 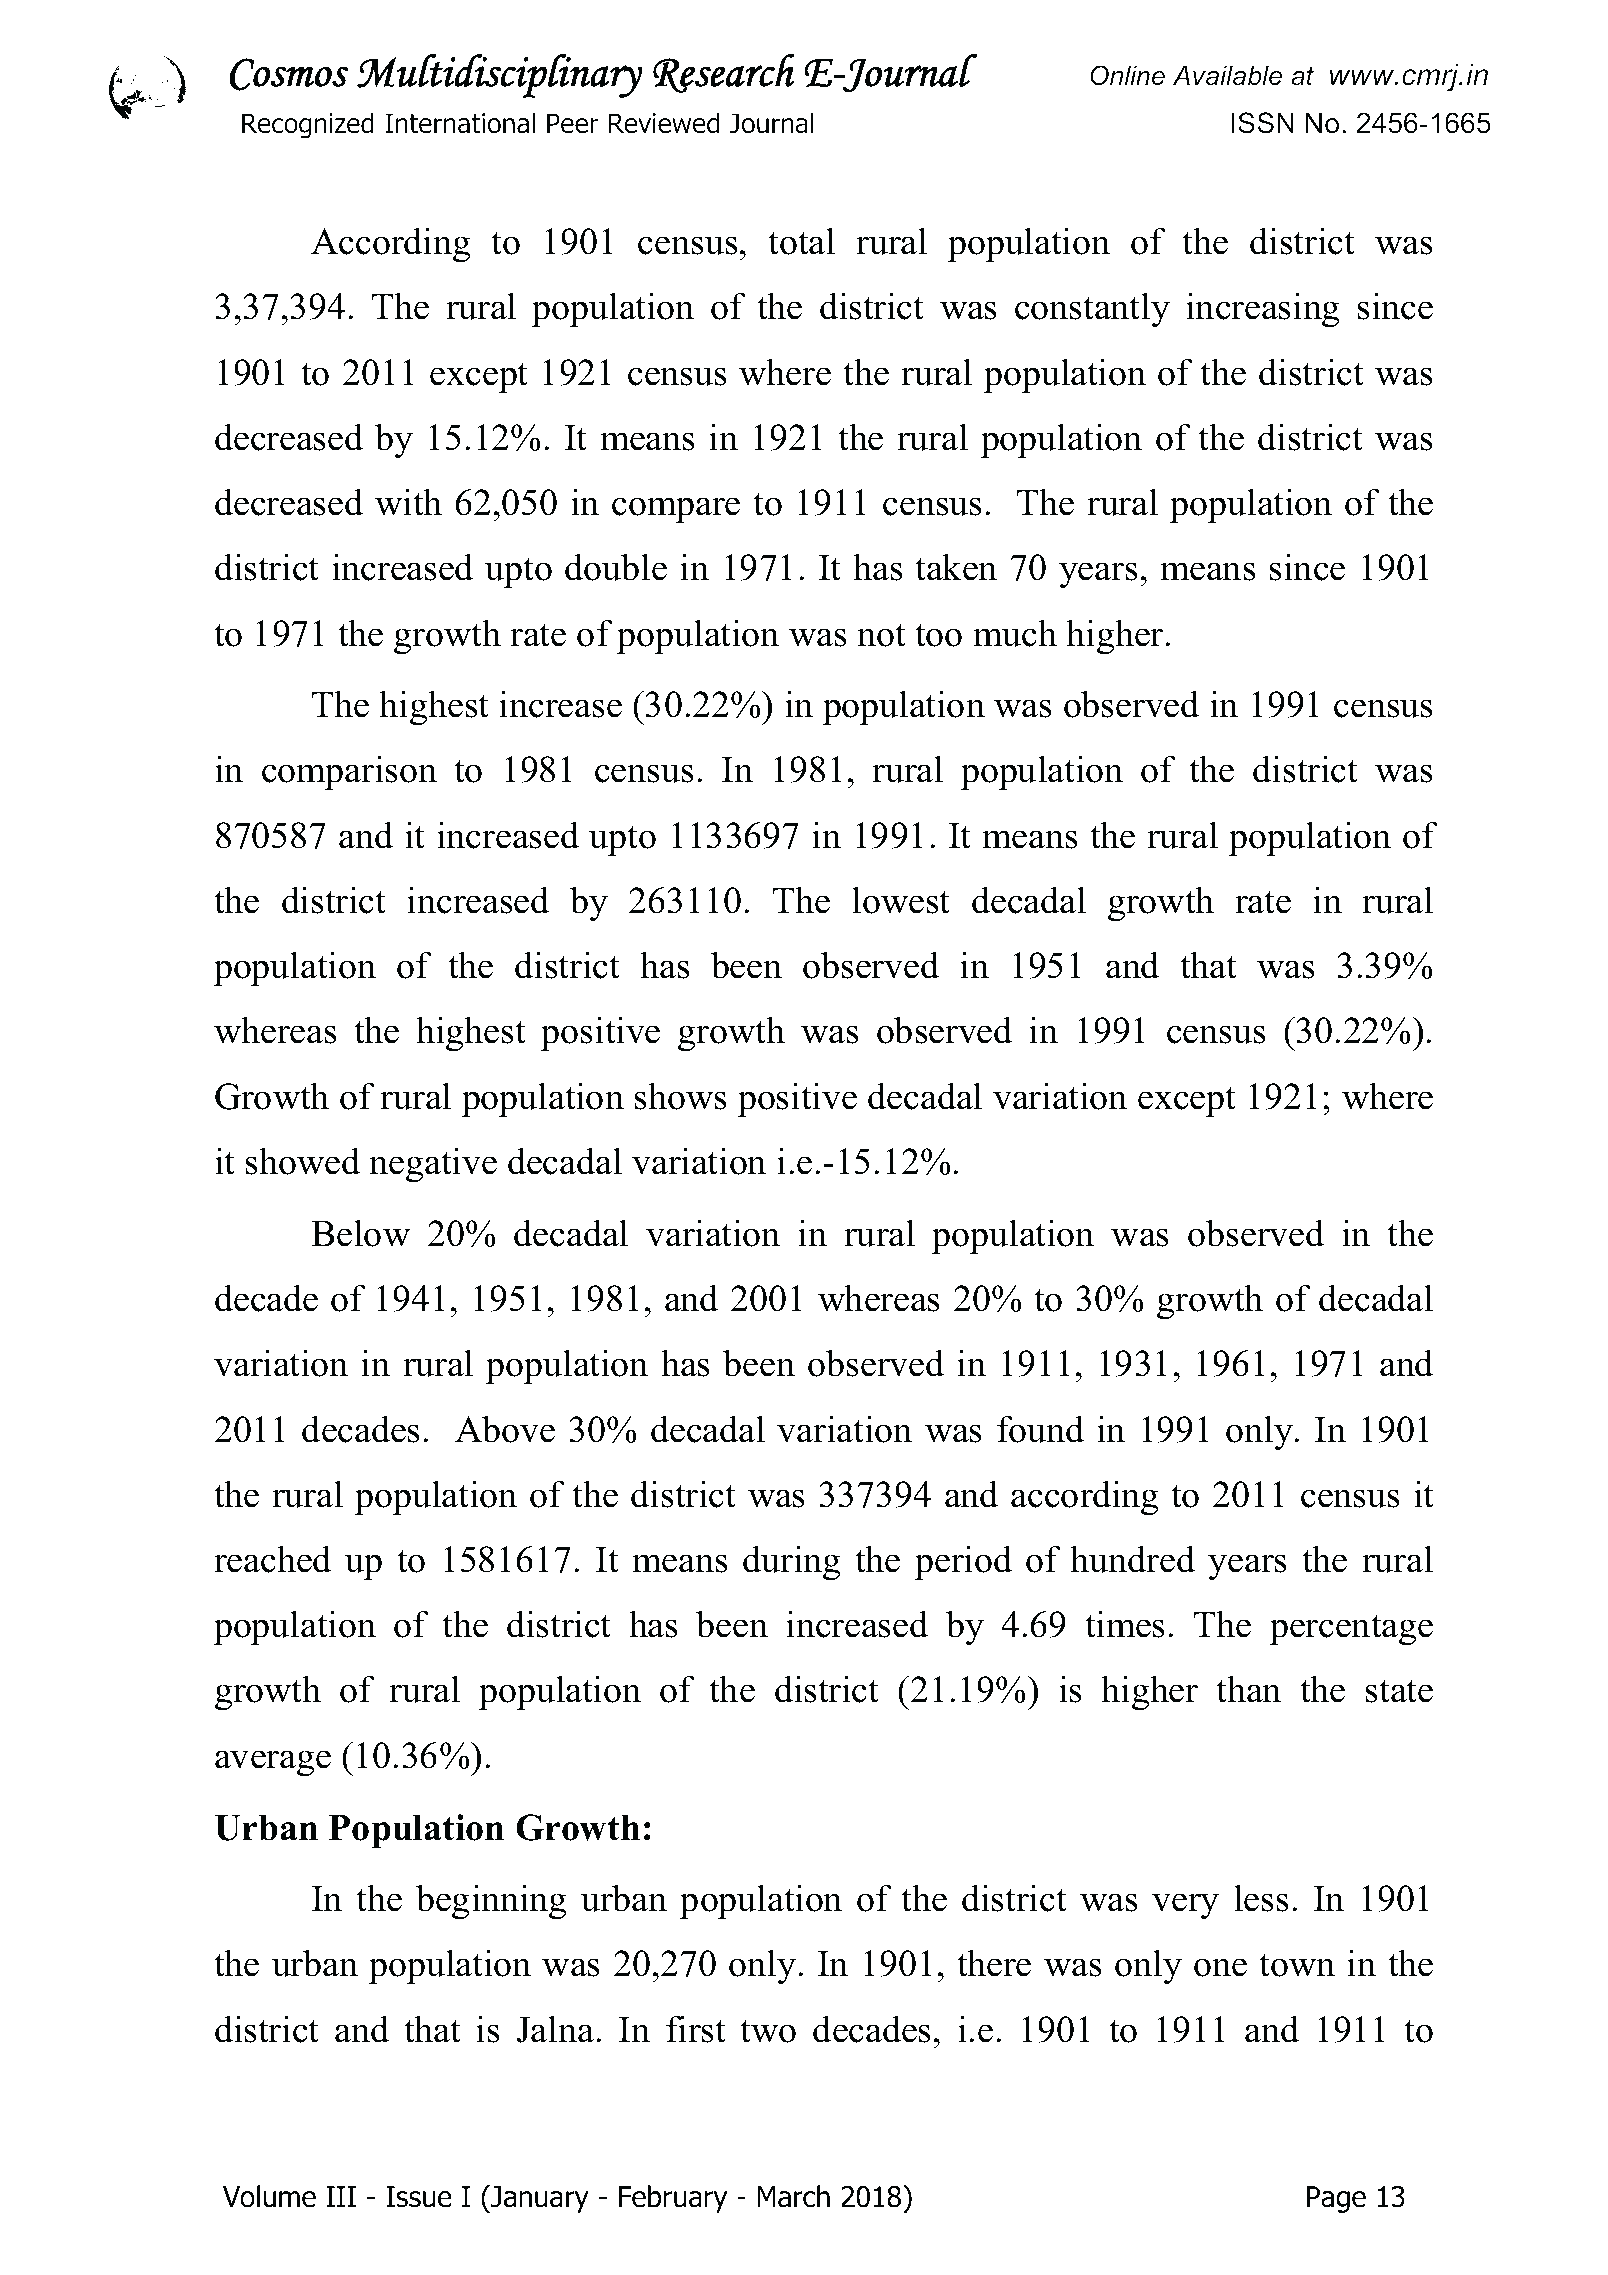 I want to click on lowest, so click(x=900, y=900).
